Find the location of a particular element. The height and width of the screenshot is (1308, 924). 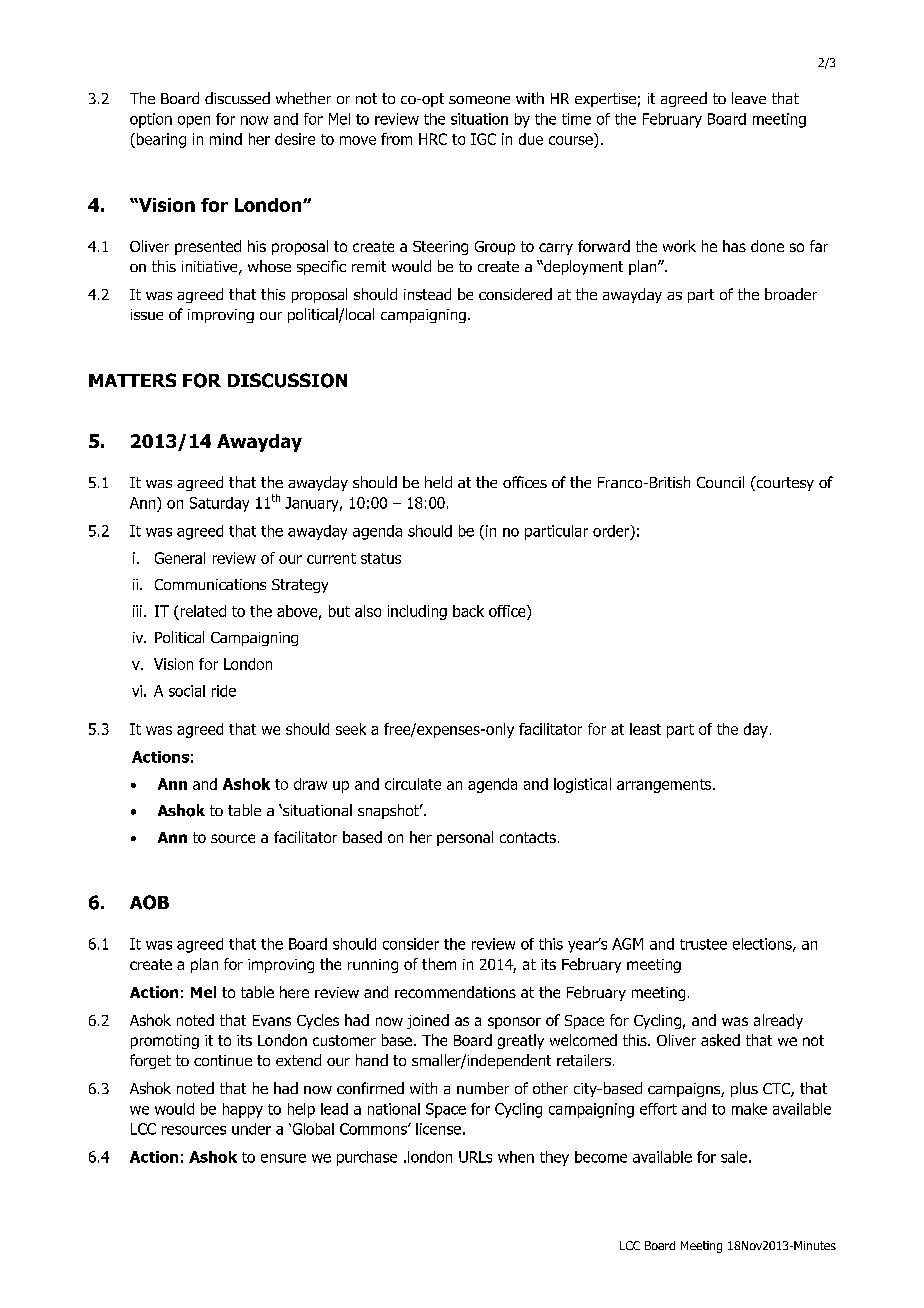

arrangements is located at coordinates (665, 786).
